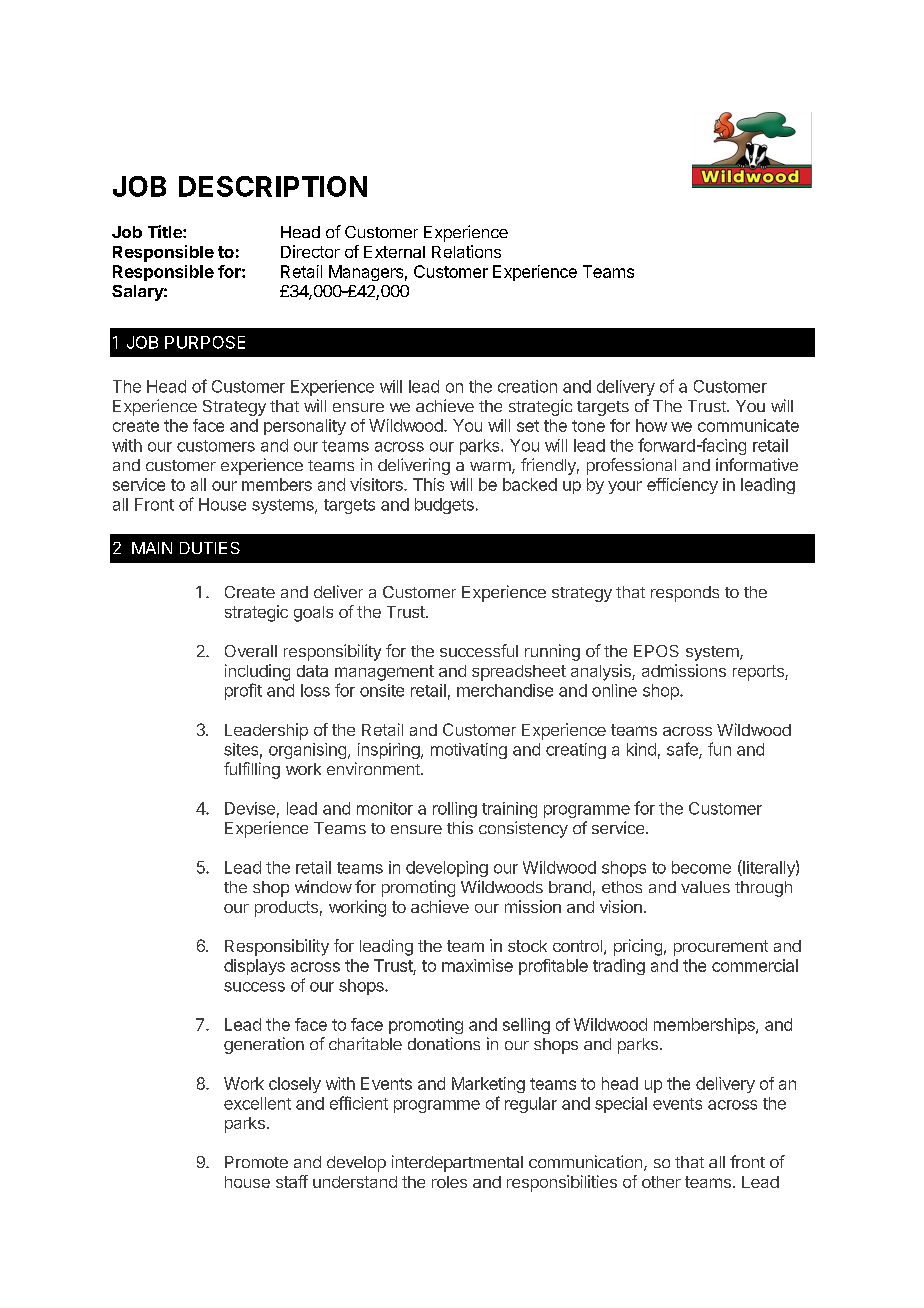 The image size is (924, 1308). I want to click on Devise, so click(250, 808).
